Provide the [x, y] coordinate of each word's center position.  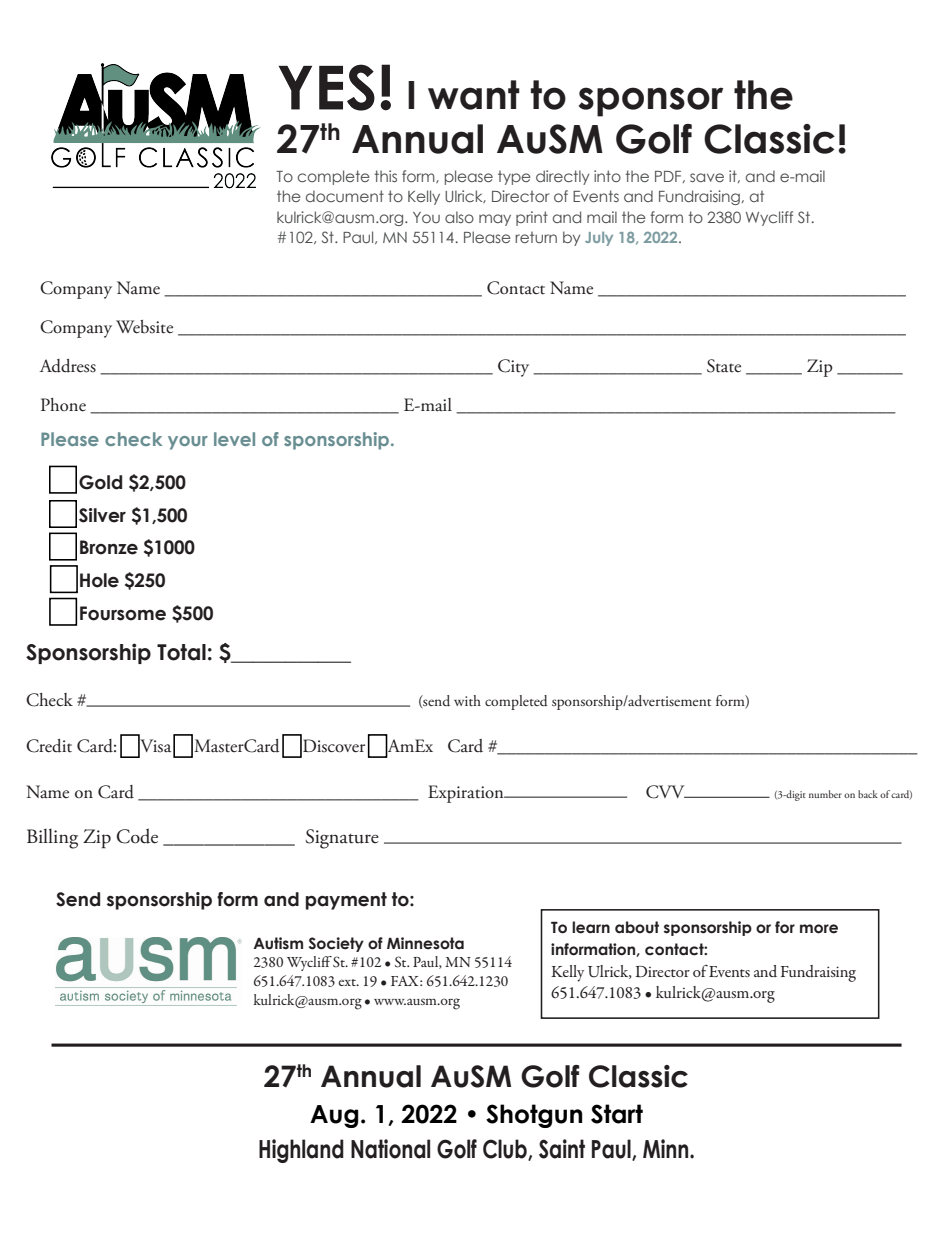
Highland [301, 1151]
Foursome [123, 613]
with [467, 700]
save [707, 177]
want [474, 95]
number [825, 794]
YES [327, 87]
